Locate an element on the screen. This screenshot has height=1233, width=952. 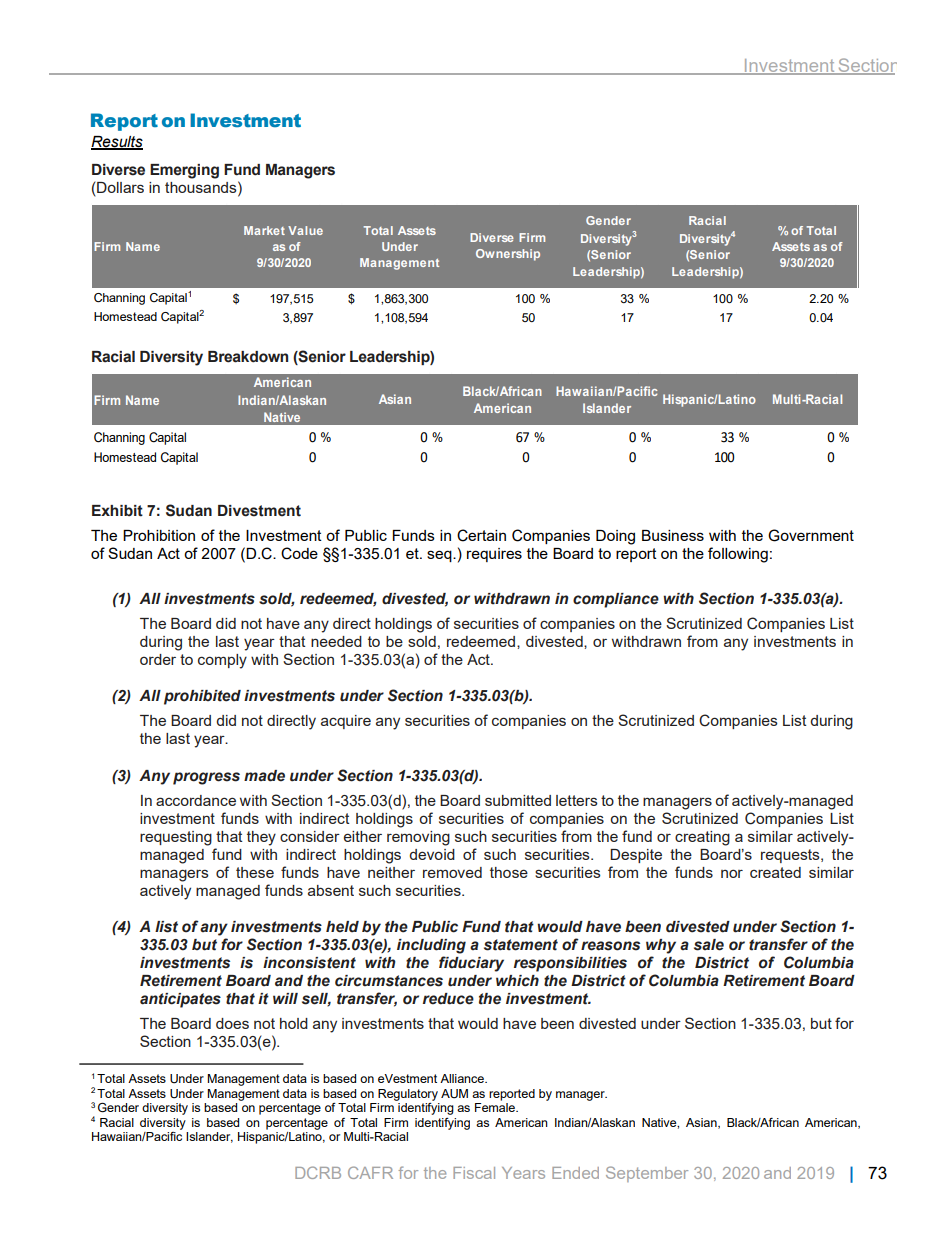
Divestment is located at coordinates (259, 511).
